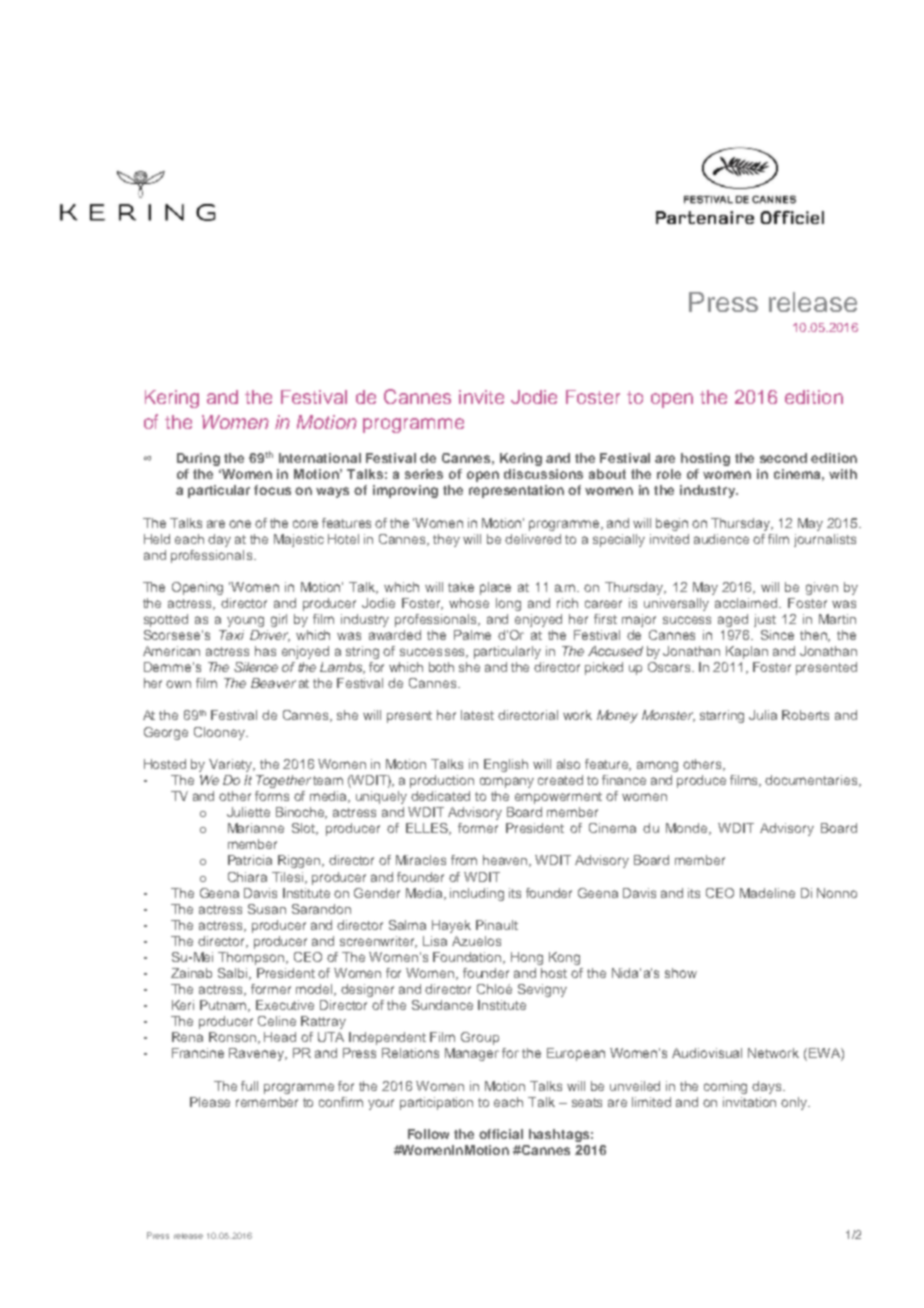 This screenshot has width=924, height=1308. Describe the element at coordinates (501, 1134) in the screenshot. I see `official` at that location.
